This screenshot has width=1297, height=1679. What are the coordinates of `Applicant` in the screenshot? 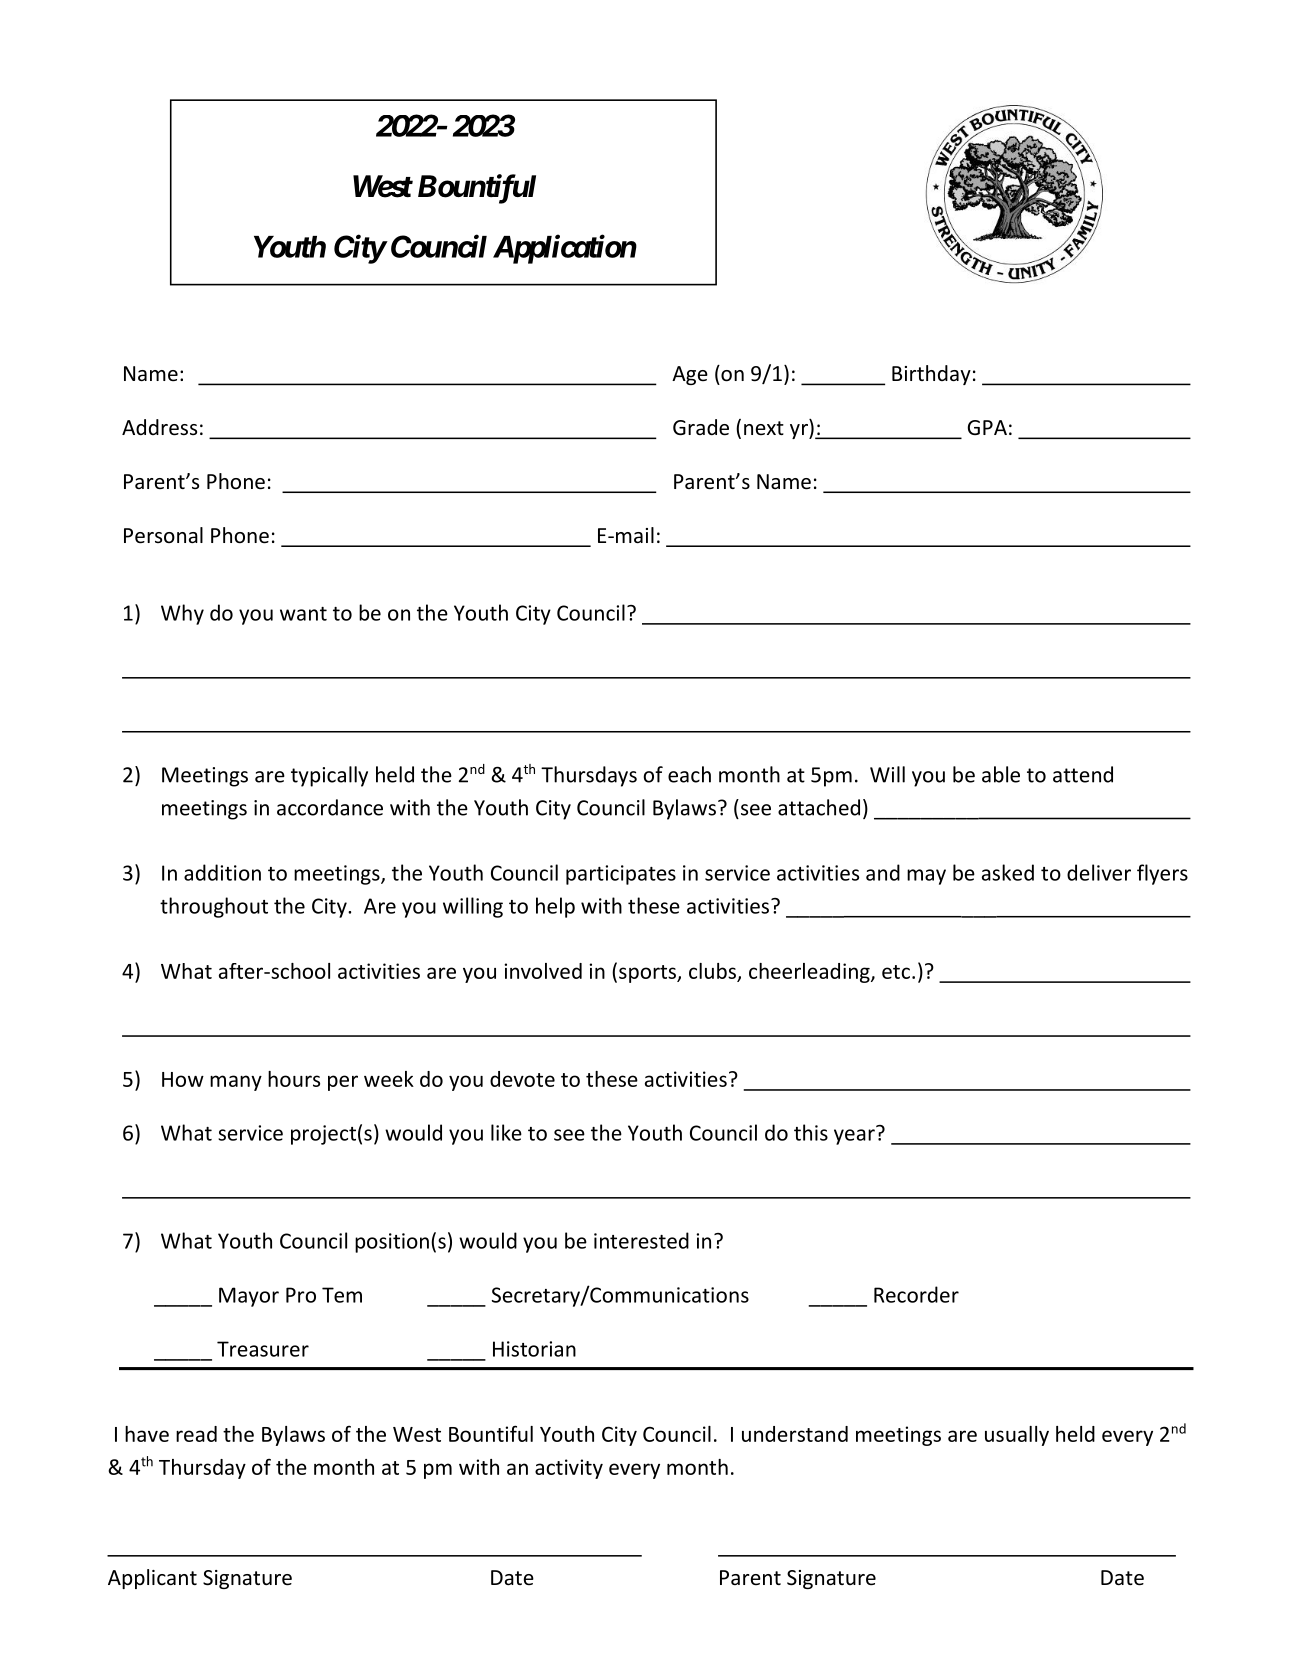 It's located at (152, 1579).
